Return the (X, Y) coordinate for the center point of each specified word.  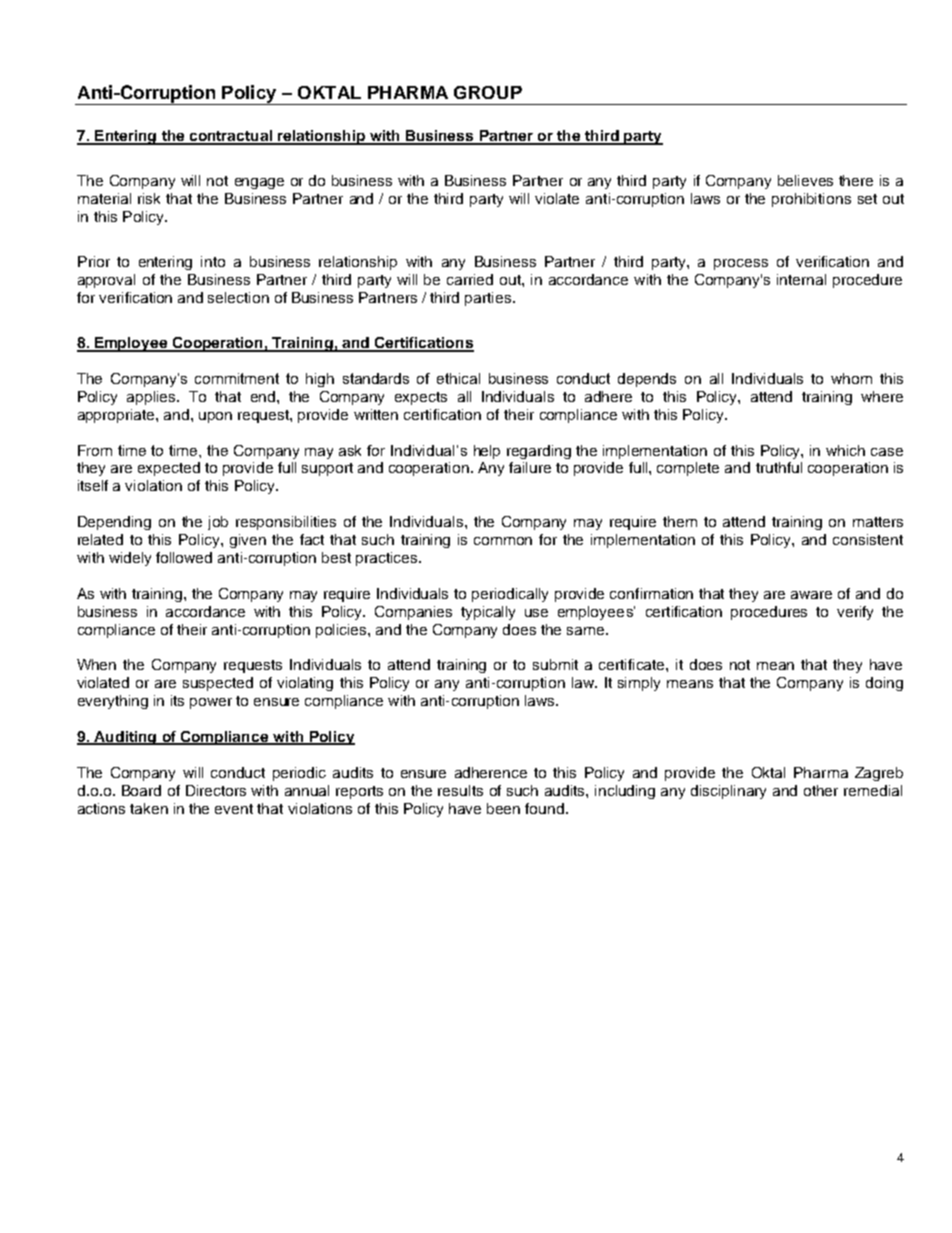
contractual (231, 137)
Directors (216, 790)
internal (801, 279)
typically (488, 613)
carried (470, 279)
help (487, 452)
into (213, 261)
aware (811, 595)
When (96, 664)
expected (169, 469)
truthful (779, 467)
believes (805, 180)
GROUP (488, 92)
